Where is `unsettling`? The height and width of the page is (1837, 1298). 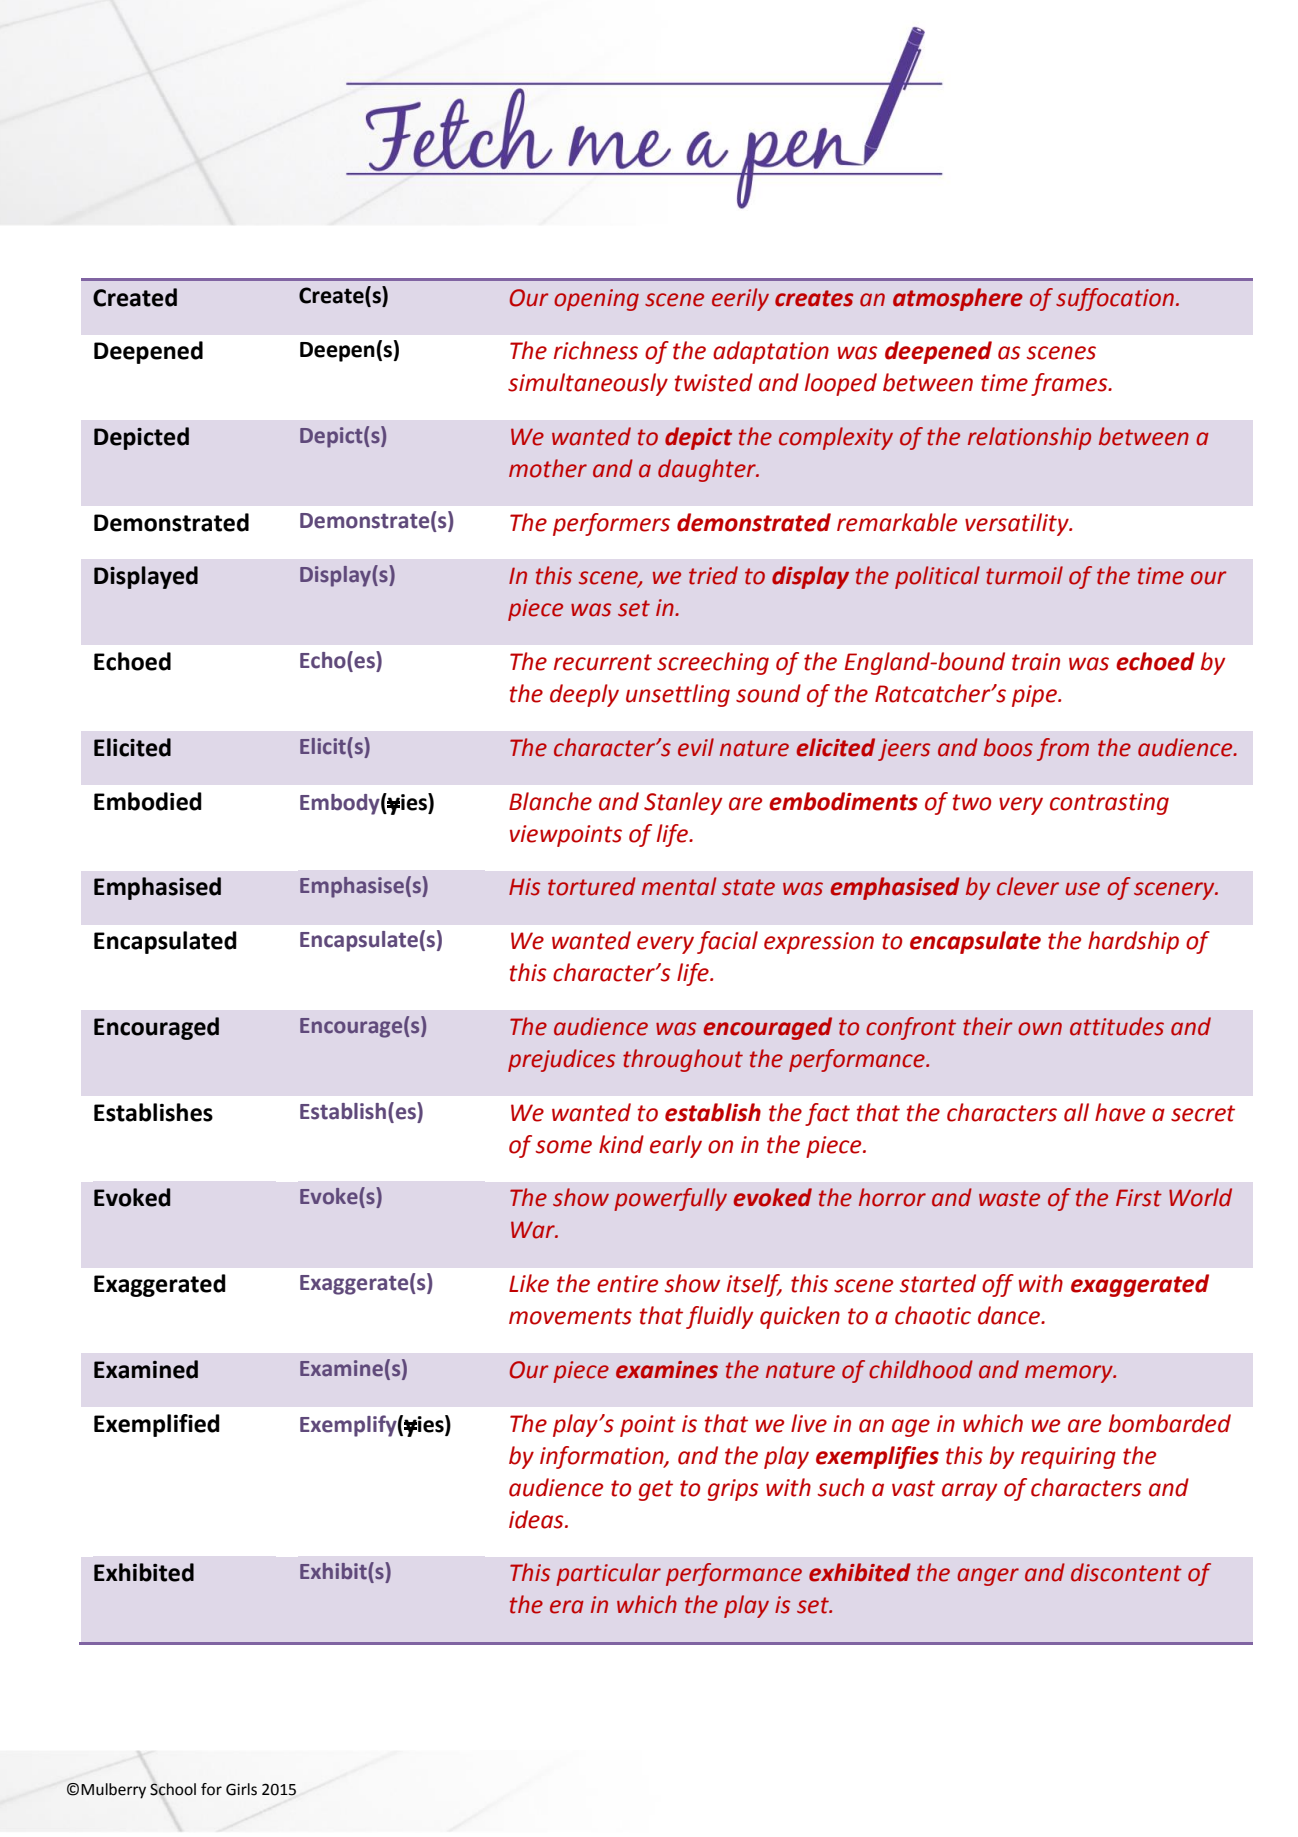 unsettling is located at coordinates (678, 695).
